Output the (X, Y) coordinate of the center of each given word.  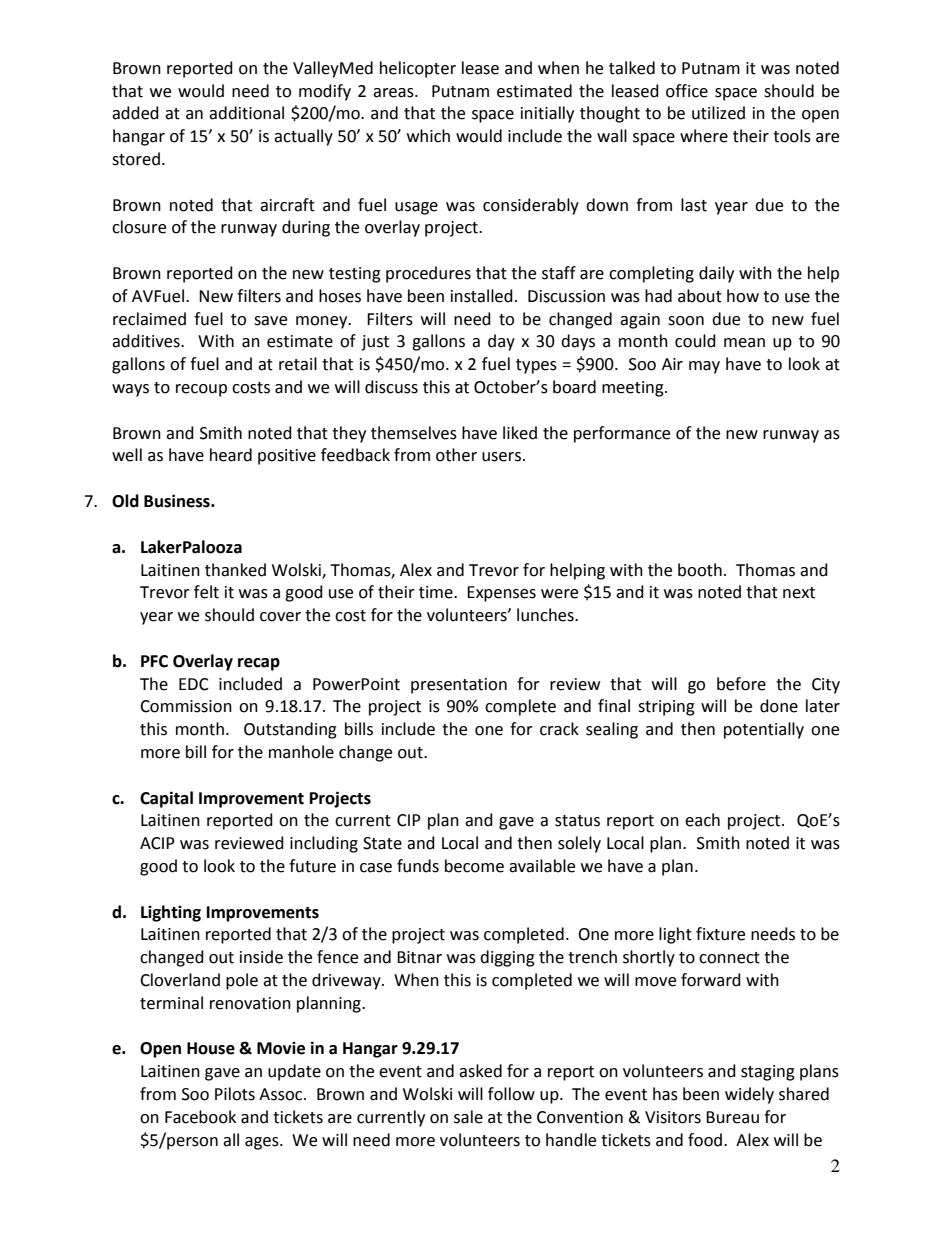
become (474, 866)
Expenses (501, 594)
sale (468, 1117)
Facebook (200, 1117)
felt (206, 592)
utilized (718, 113)
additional (246, 113)
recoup (201, 390)
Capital (166, 799)
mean (744, 343)
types (536, 366)
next (799, 593)
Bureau (732, 1117)
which (428, 136)
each (702, 820)
